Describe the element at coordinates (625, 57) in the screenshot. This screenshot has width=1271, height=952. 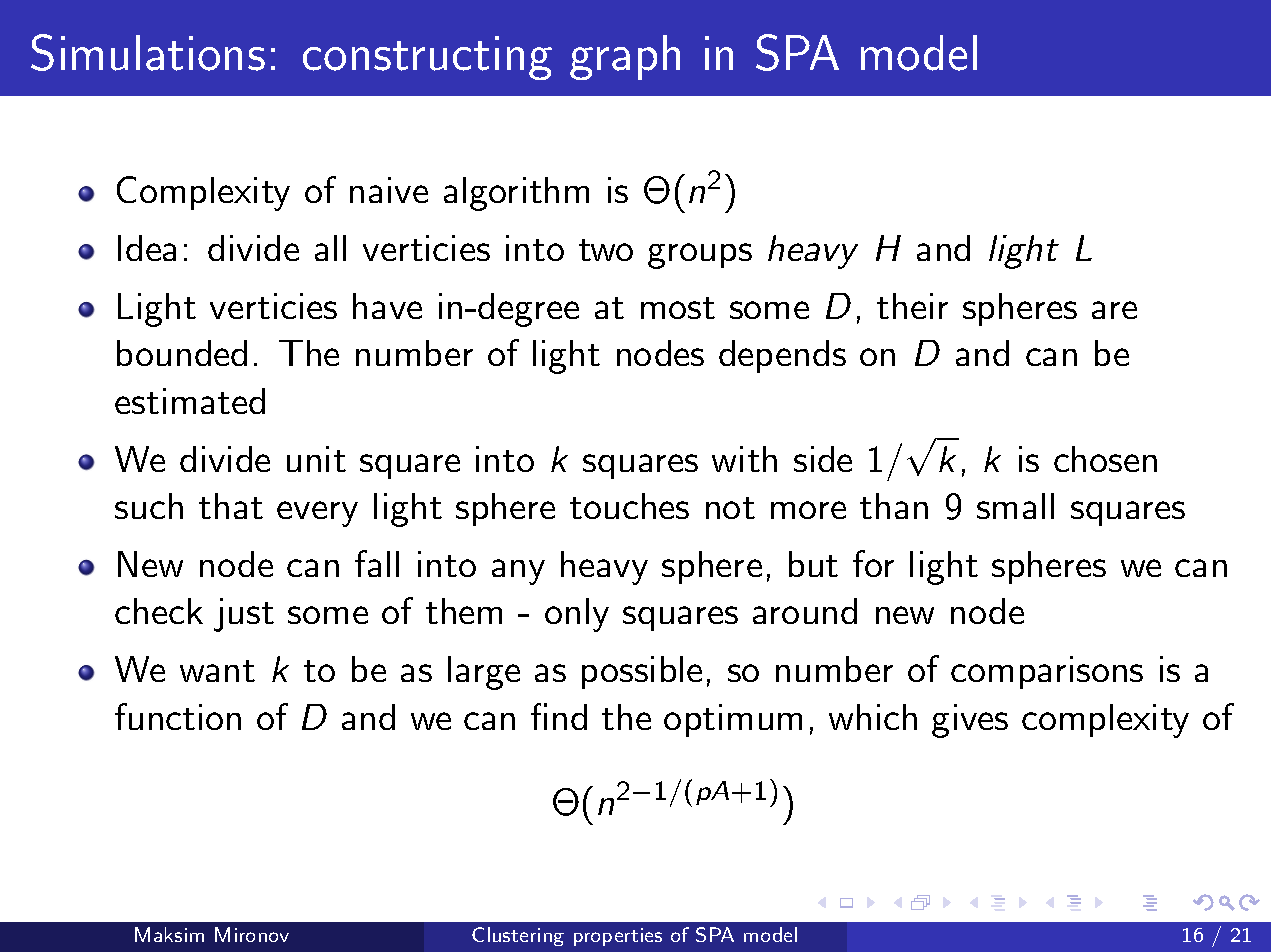
I see `graph` at that location.
